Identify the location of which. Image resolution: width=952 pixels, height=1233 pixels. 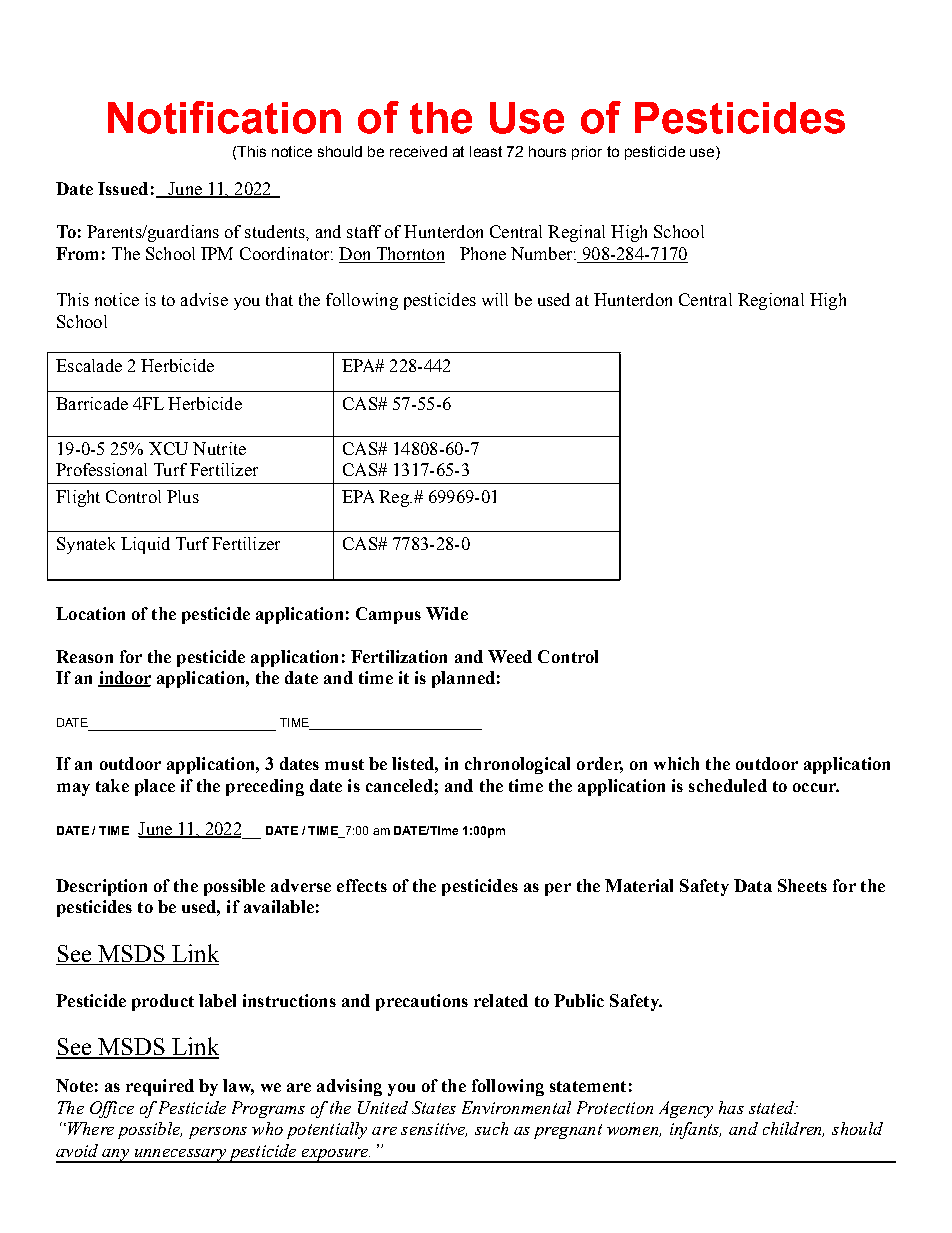
(676, 763).
